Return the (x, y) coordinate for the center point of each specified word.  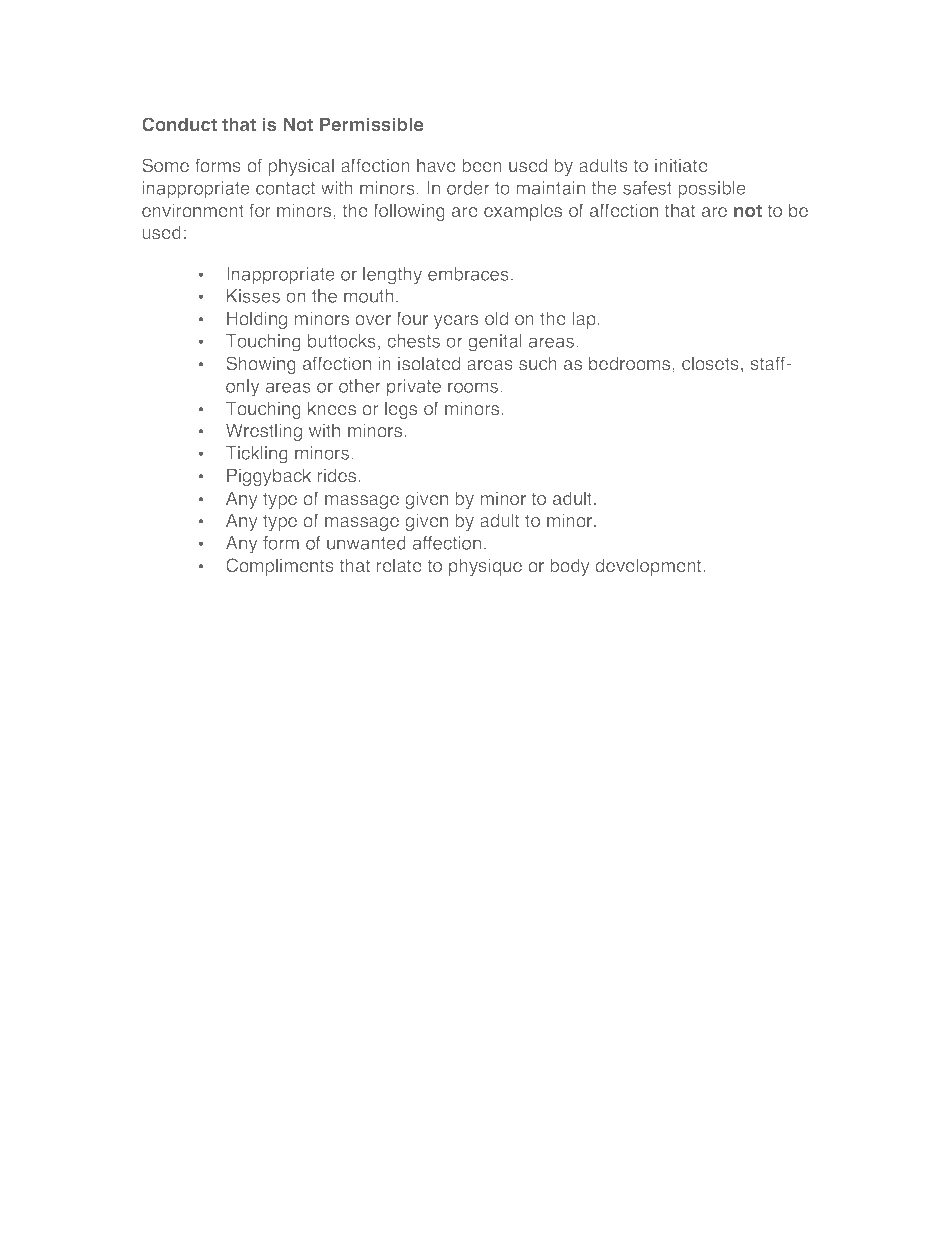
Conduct (179, 124)
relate (399, 565)
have (436, 165)
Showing (261, 365)
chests (413, 341)
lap (585, 320)
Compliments (280, 567)
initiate (681, 165)
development (649, 567)
